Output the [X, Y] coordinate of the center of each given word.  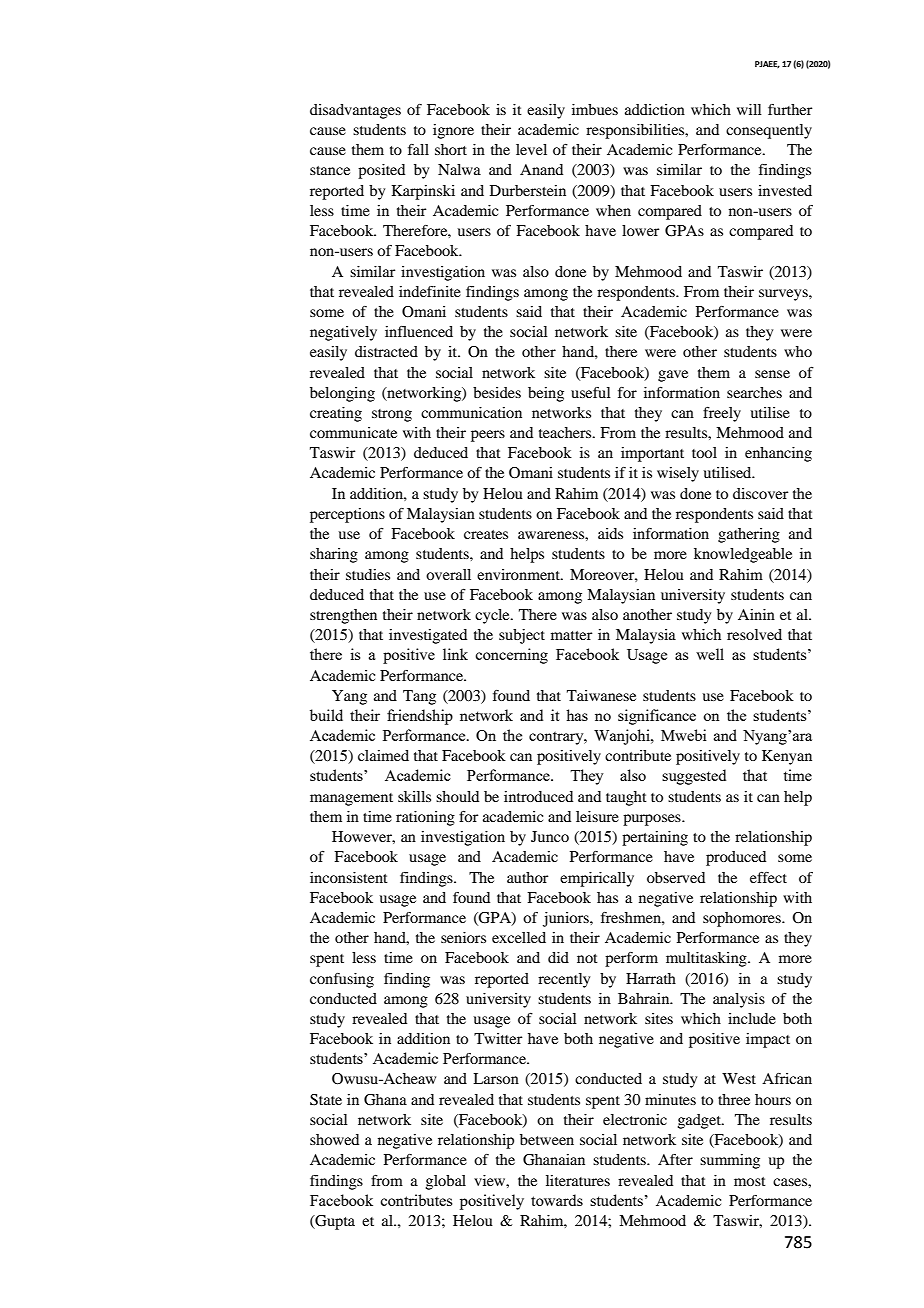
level [531, 149]
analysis [739, 1000]
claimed [383, 755]
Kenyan [787, 757]
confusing [342, 980]
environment [520, 574]
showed [334, 1139]
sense [772, 374]
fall [418, 149]
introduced [538, 796]
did [558, 957]
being [546, 394]
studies [368, 574]
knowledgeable [743, 555]
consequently [769, 131]
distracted [386, 351]
